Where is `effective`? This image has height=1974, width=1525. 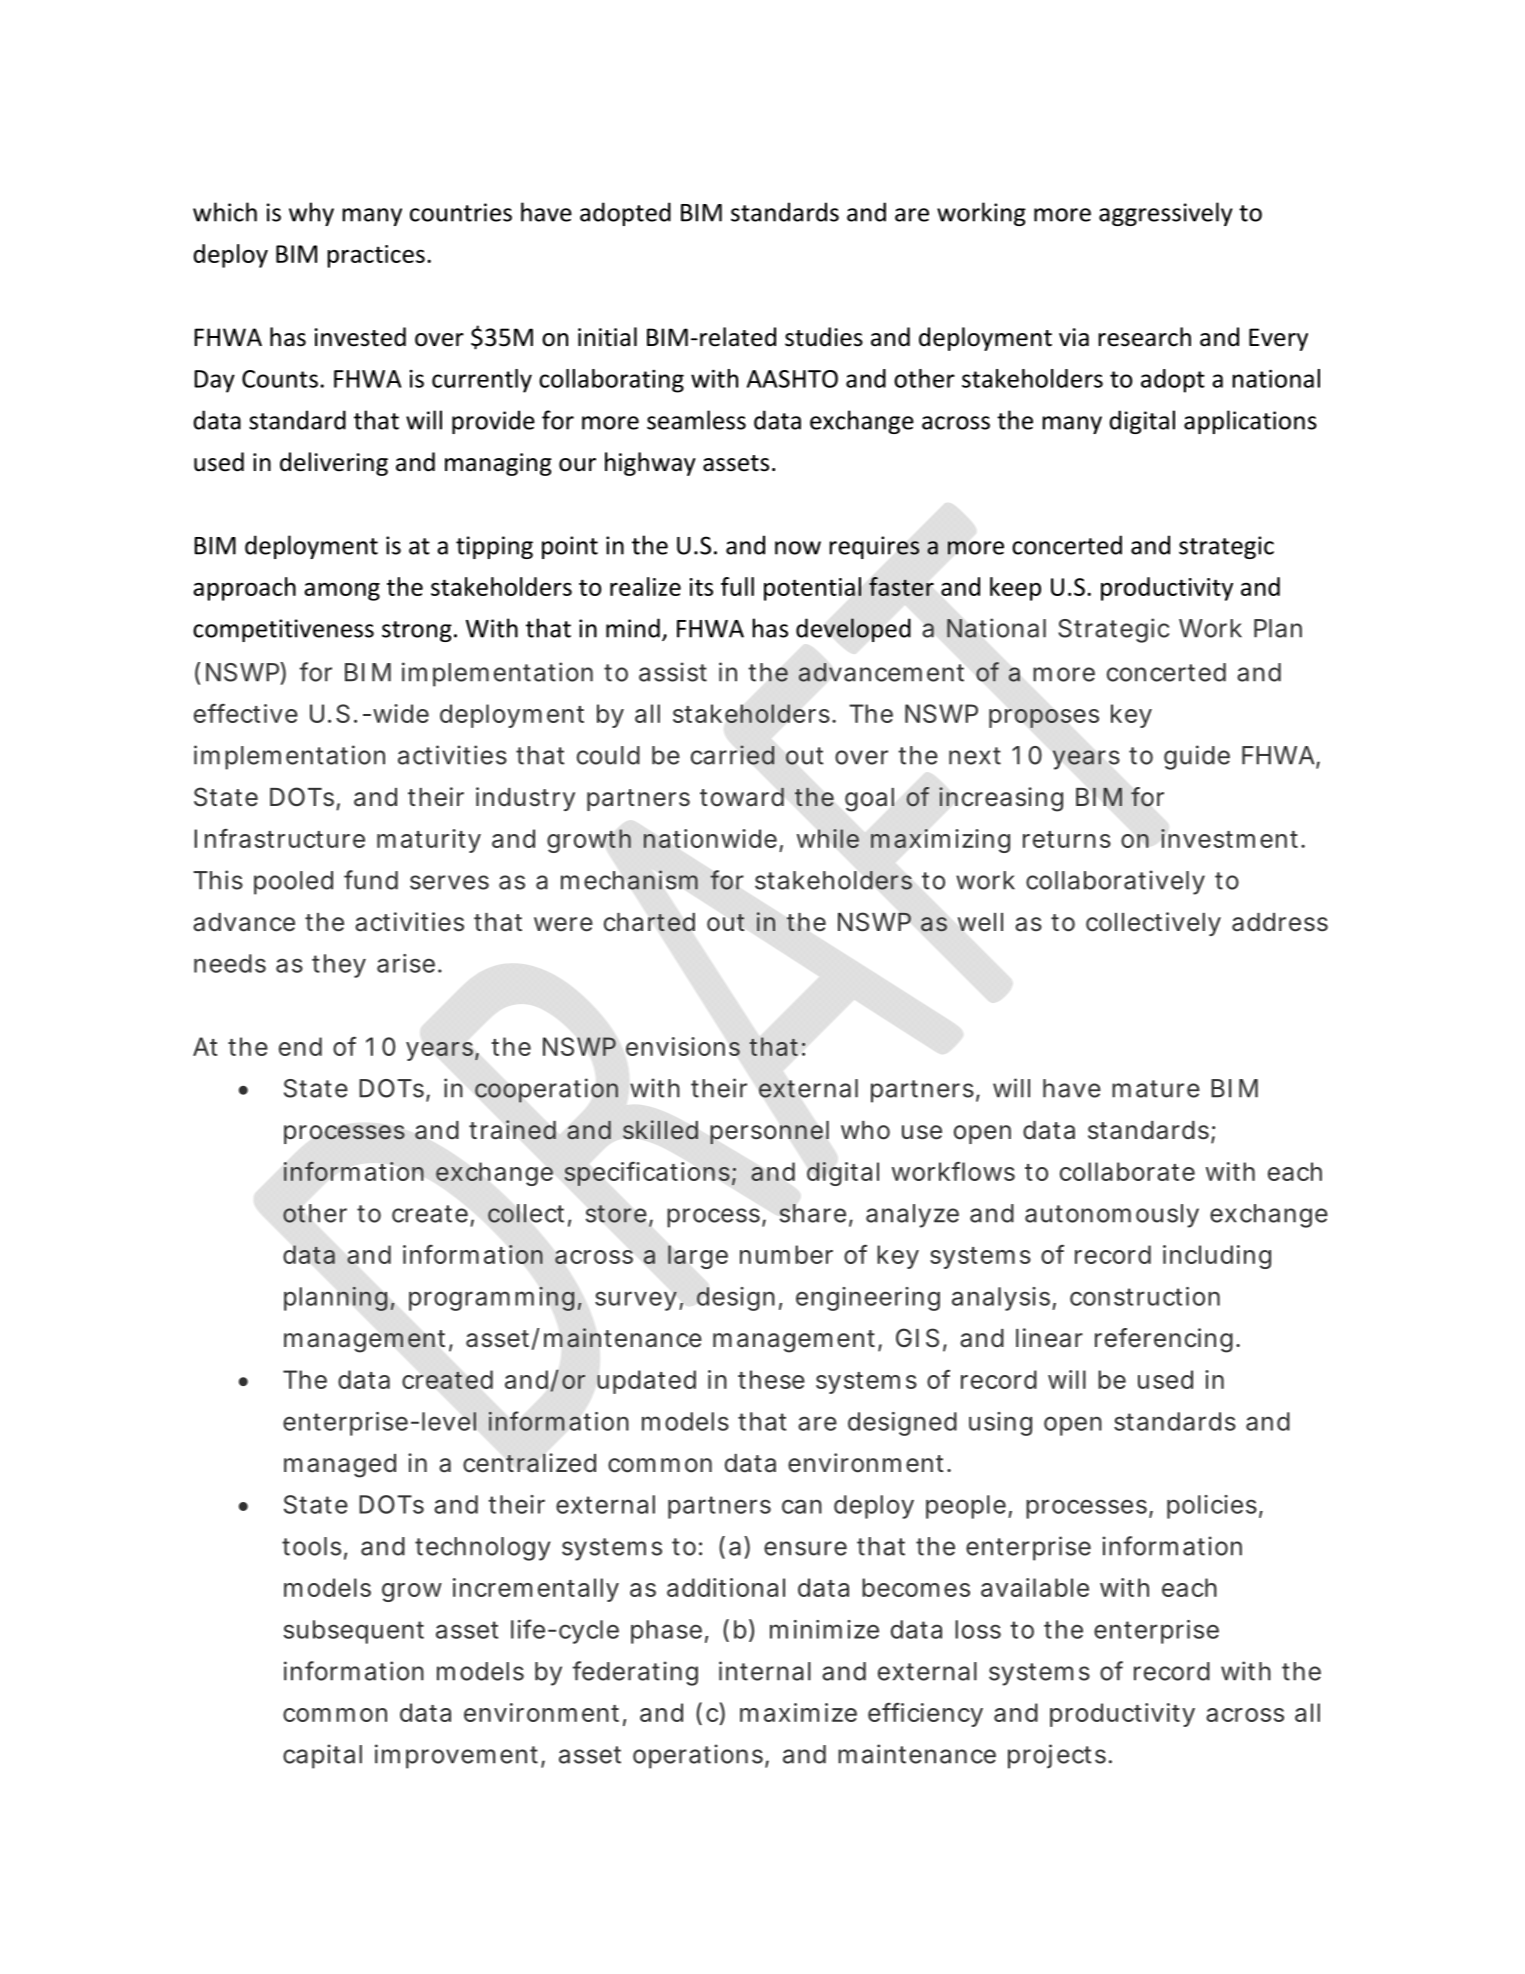
effective is located at coordinates (246, 713).
